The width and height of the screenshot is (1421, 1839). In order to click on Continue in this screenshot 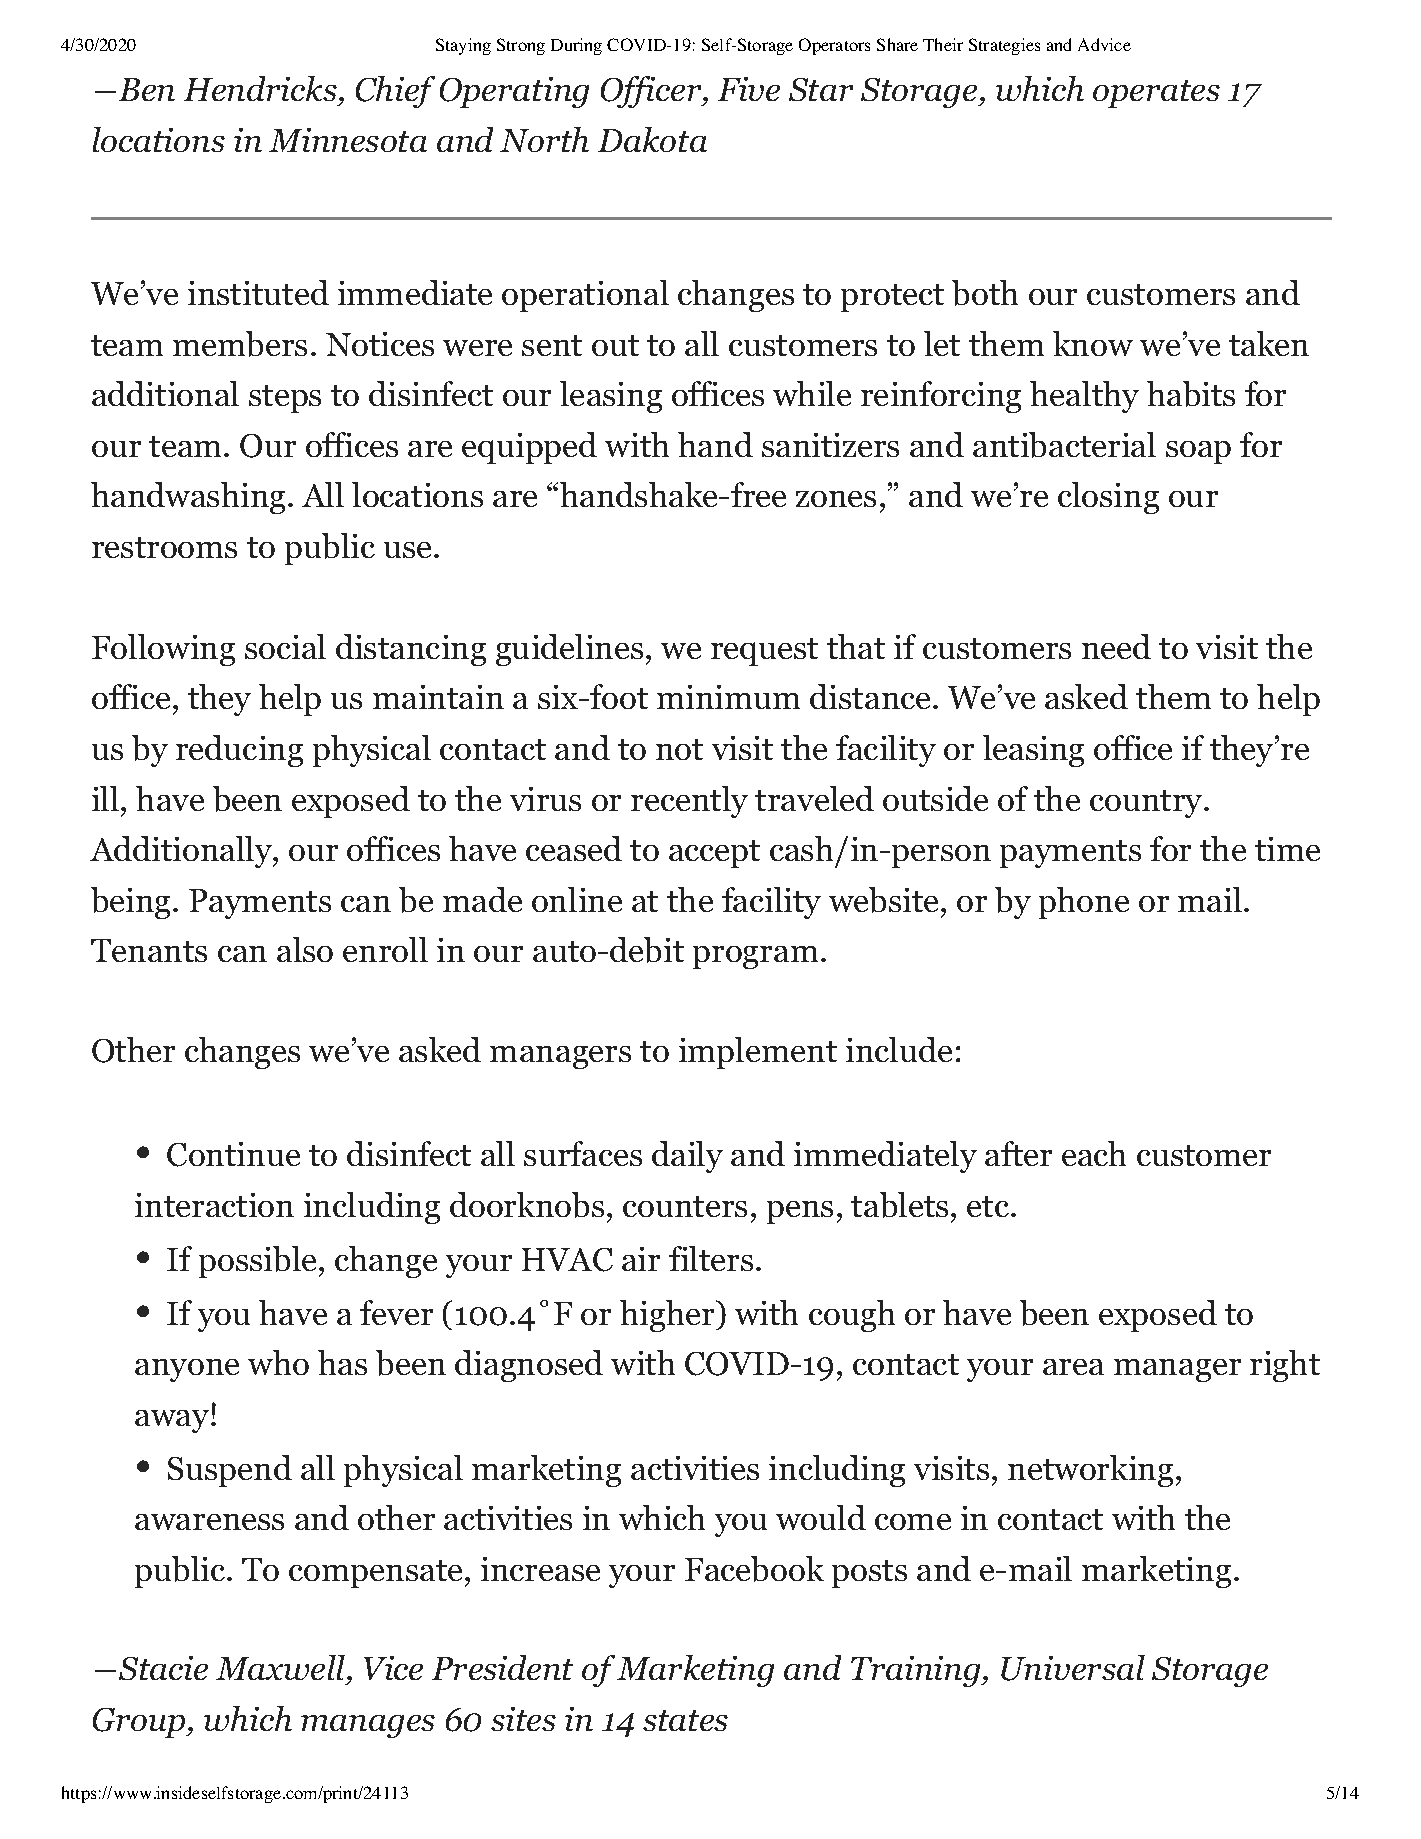, I will do `click(233, 1154)`.
